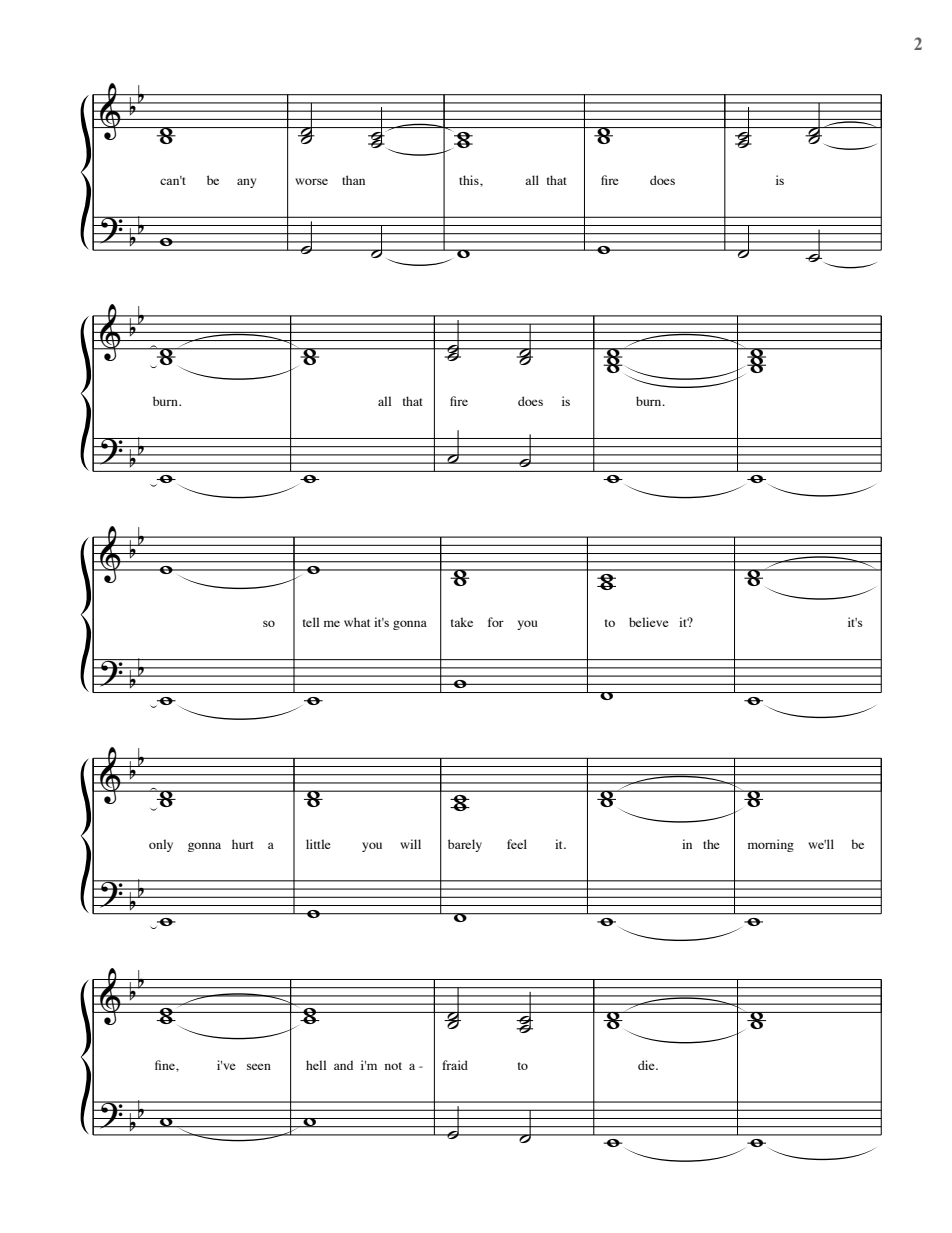 This image has height=1233, width=952. What do you see at coordinates (393, 1066) in the image?
I see `not` at bounding box center [393, 1066].
